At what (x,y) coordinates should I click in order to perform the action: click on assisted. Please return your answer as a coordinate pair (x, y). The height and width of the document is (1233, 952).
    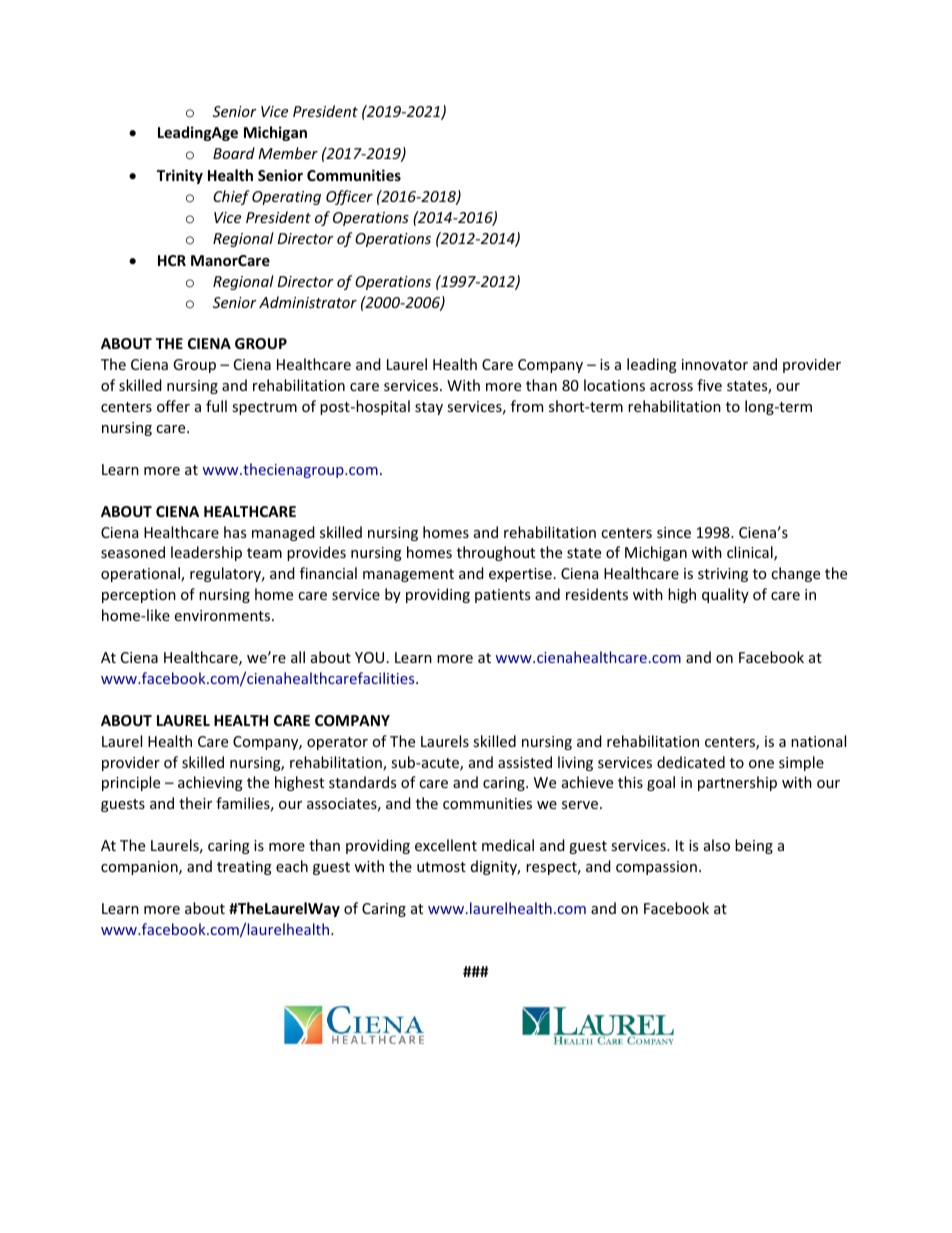
    Looking at the image, I should click on (525, 762).
